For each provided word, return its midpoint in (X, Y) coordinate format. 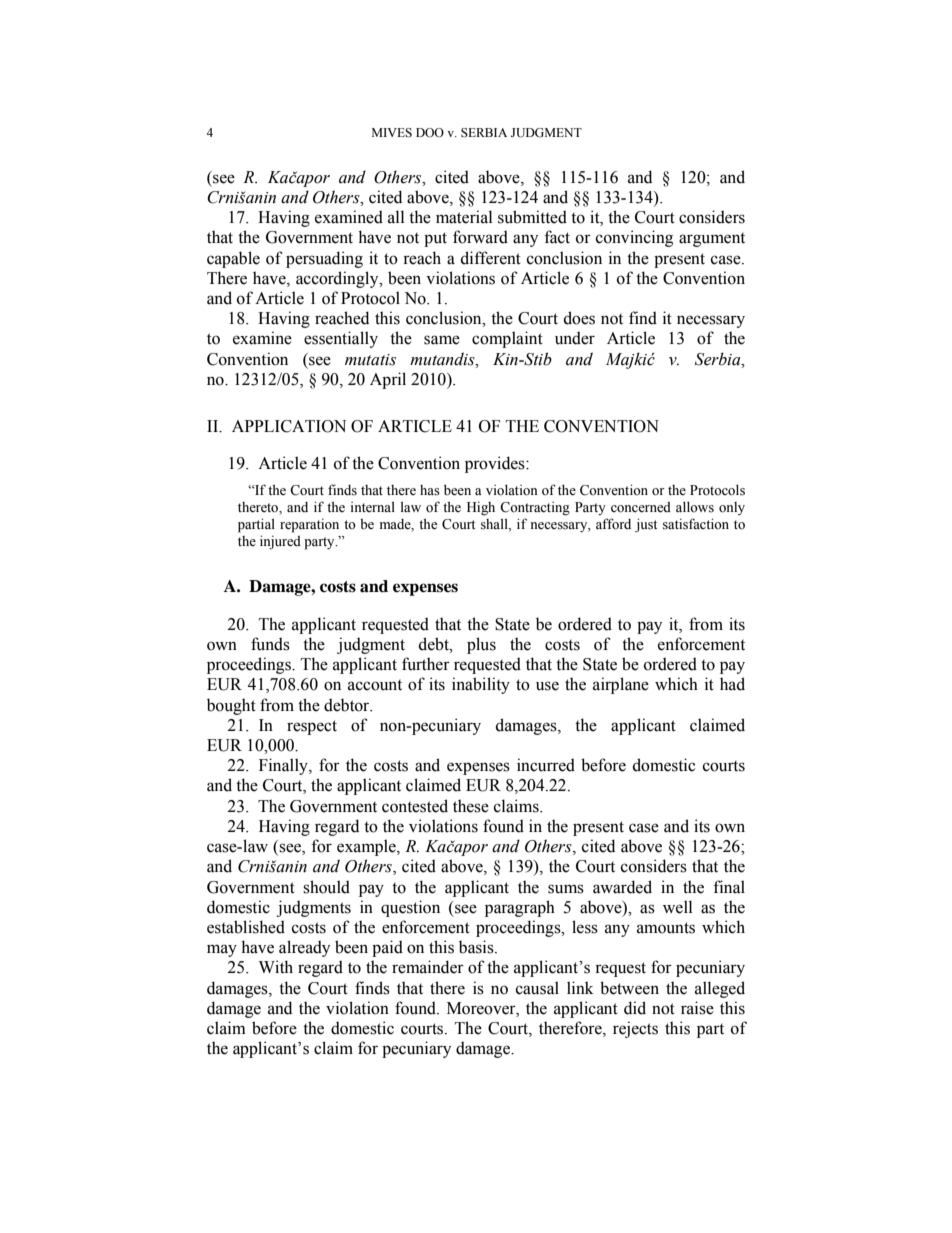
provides (496, 464)
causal (537, 988)
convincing (634, 238)
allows (695, 507)
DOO (430, 133)
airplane (621, 685)
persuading (324, 259)
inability (481, 685)
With (276, 967)
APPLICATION (289, 426)
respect (312, 727)
